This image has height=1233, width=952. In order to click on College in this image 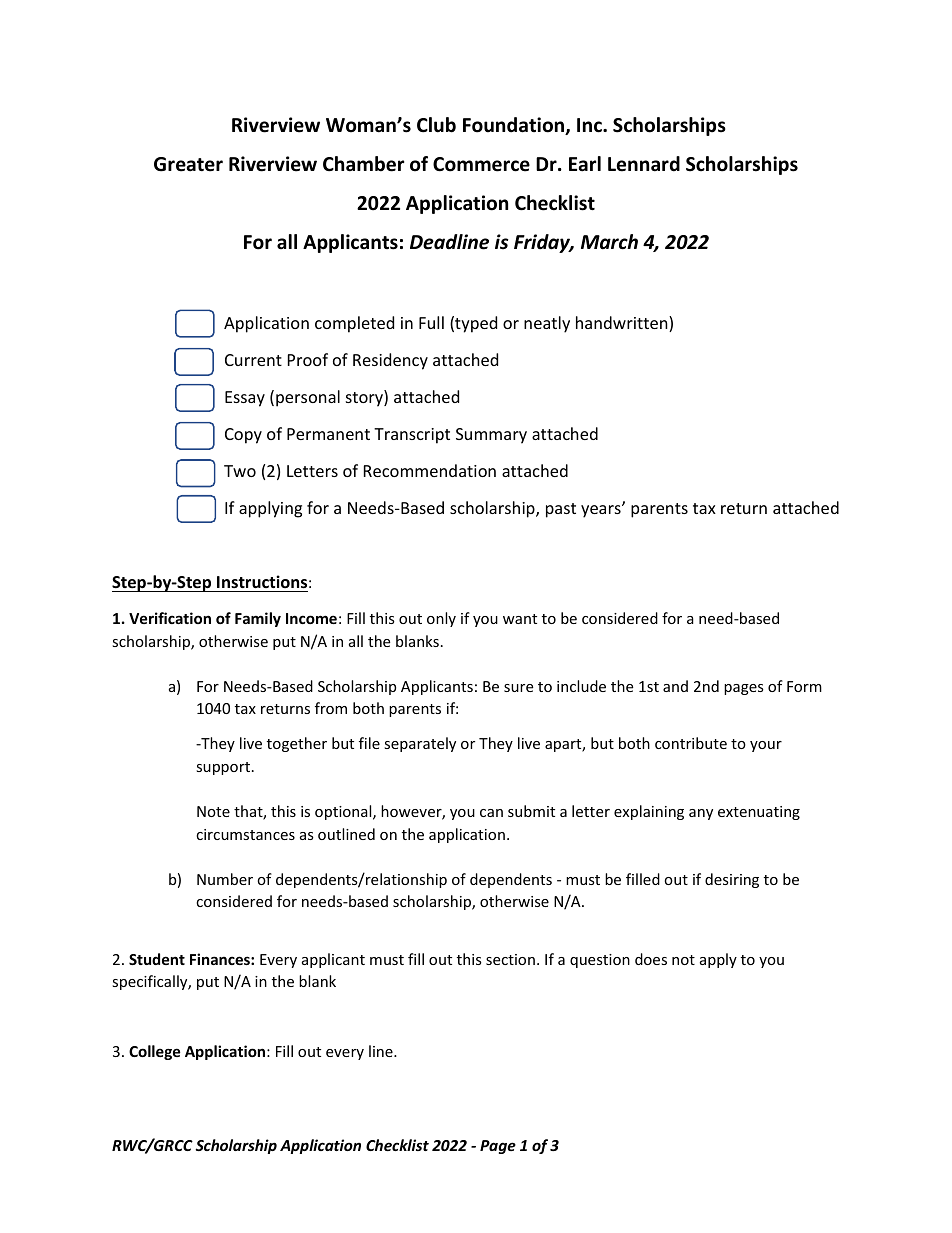, I will do `click(155, 1052)`.
